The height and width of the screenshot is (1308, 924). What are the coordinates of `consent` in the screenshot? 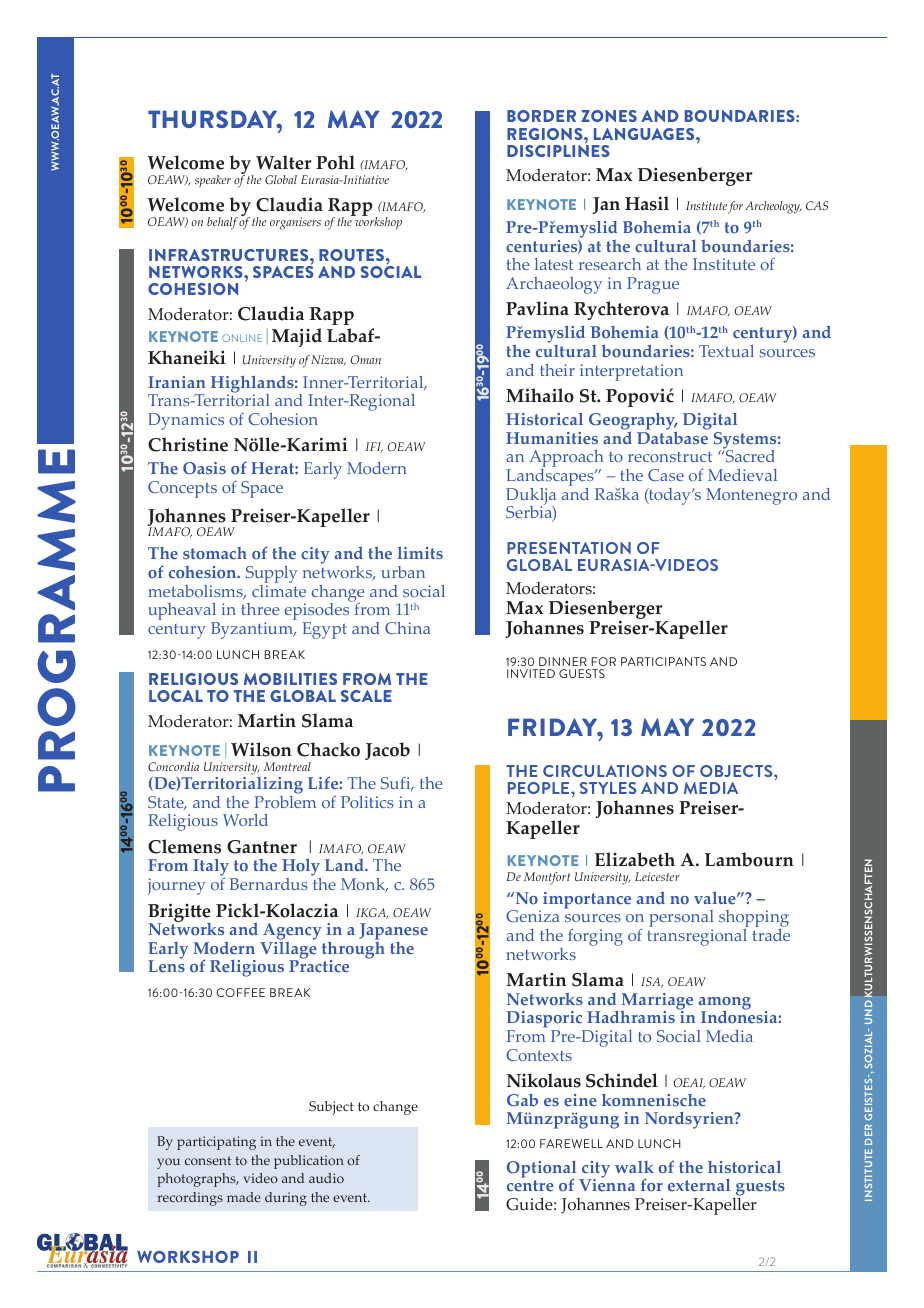 It's located at (208, 1160).
